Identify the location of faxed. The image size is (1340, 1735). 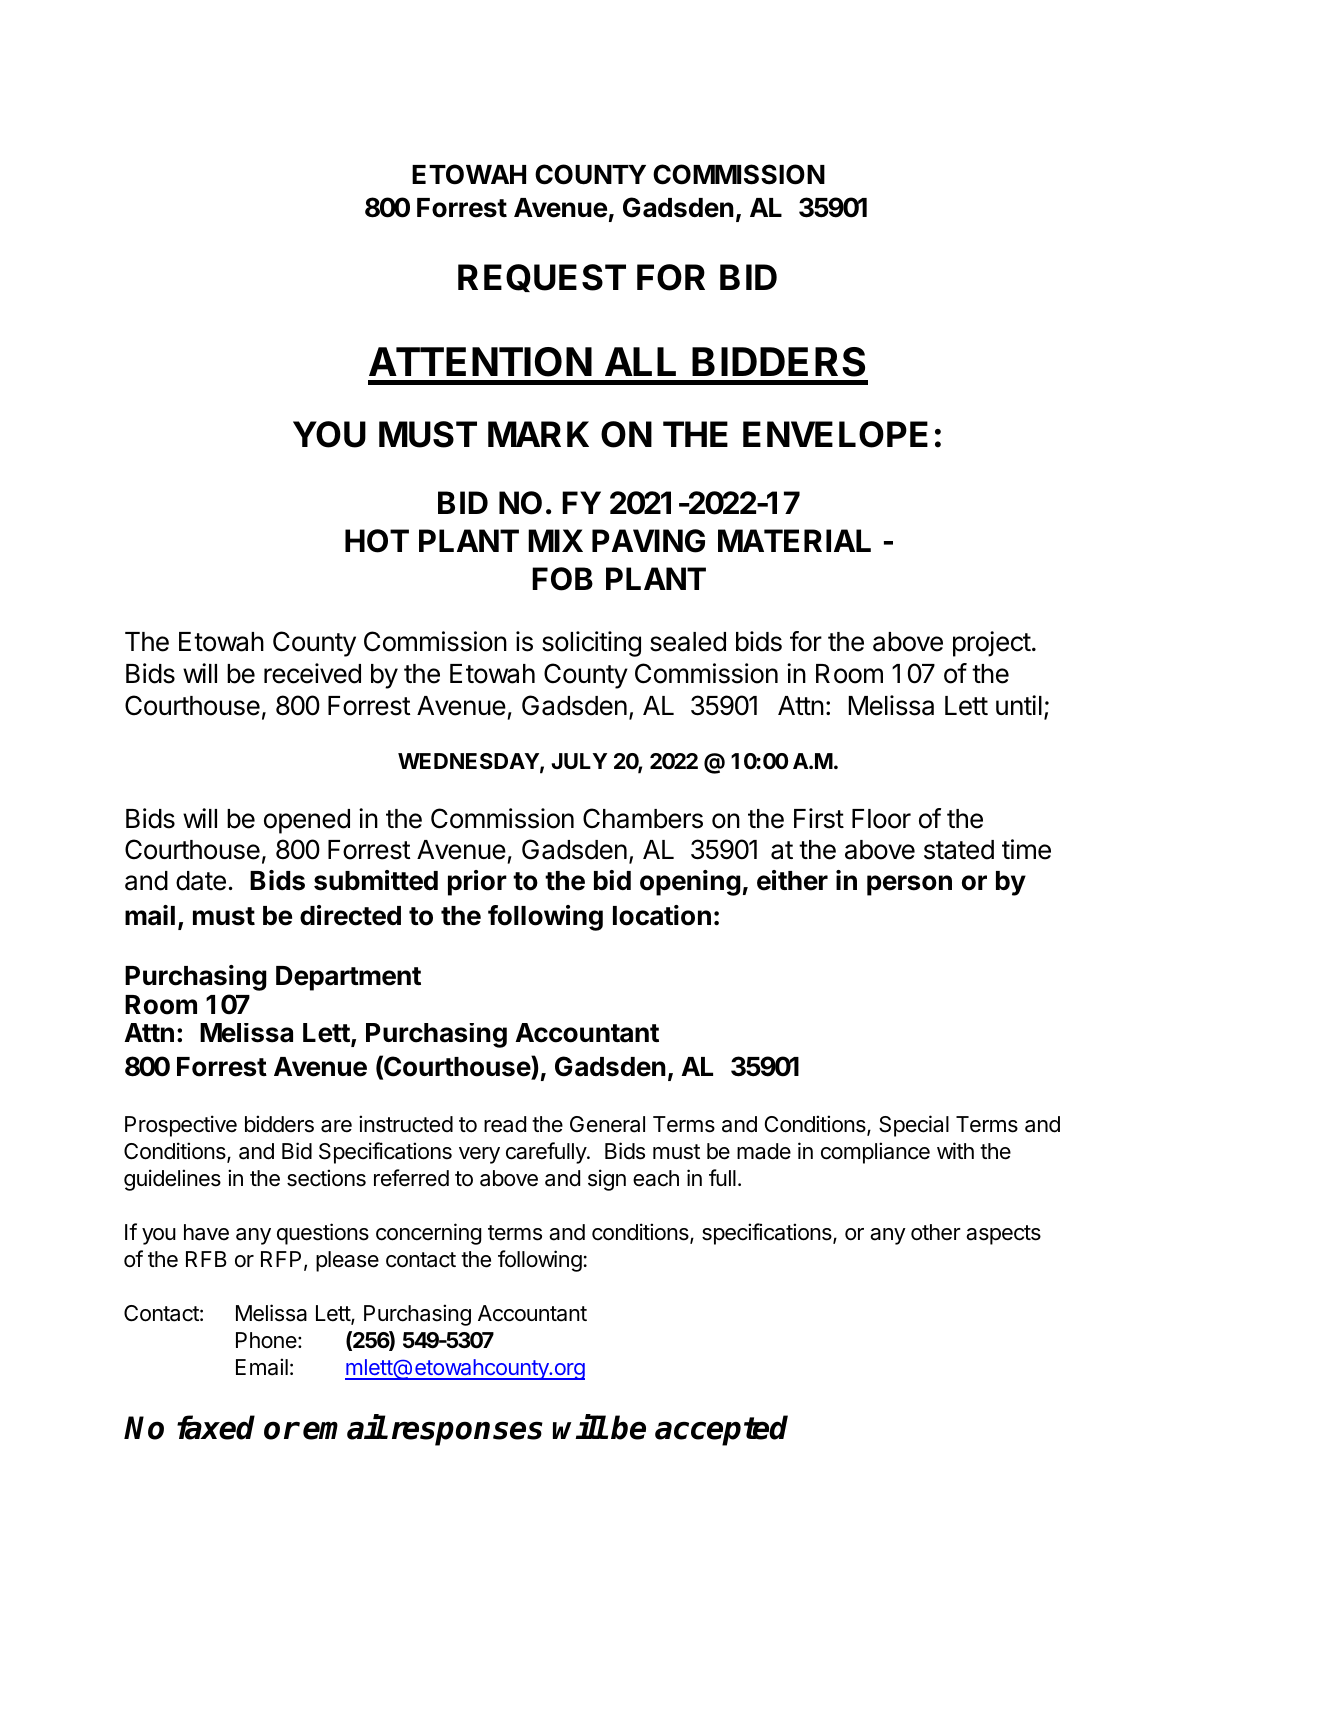
(216, 1427).
